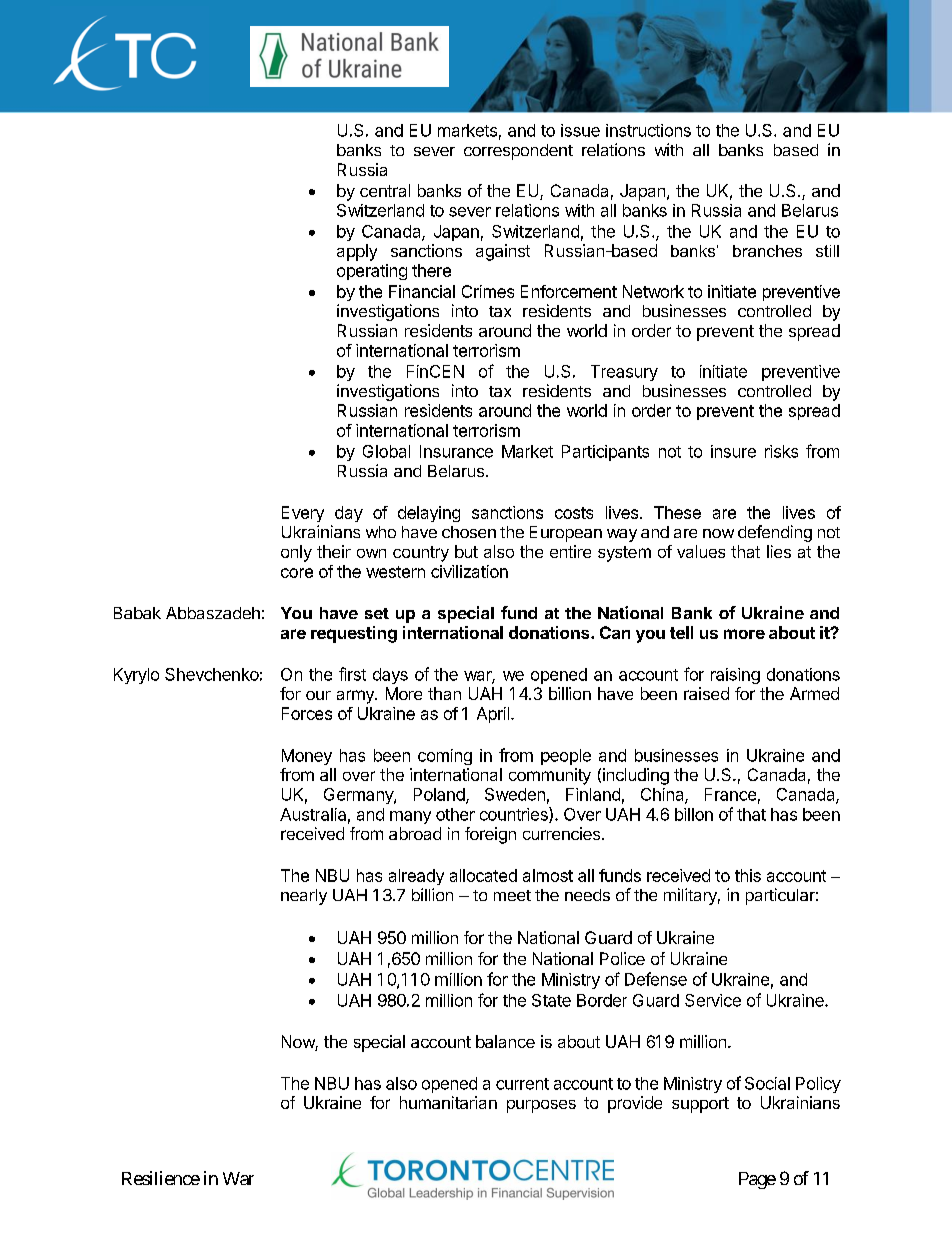 The image size is (952, 1233). Describe the element at coordinates (304, 897) in the screenshot. I see `nearly` at that location.
